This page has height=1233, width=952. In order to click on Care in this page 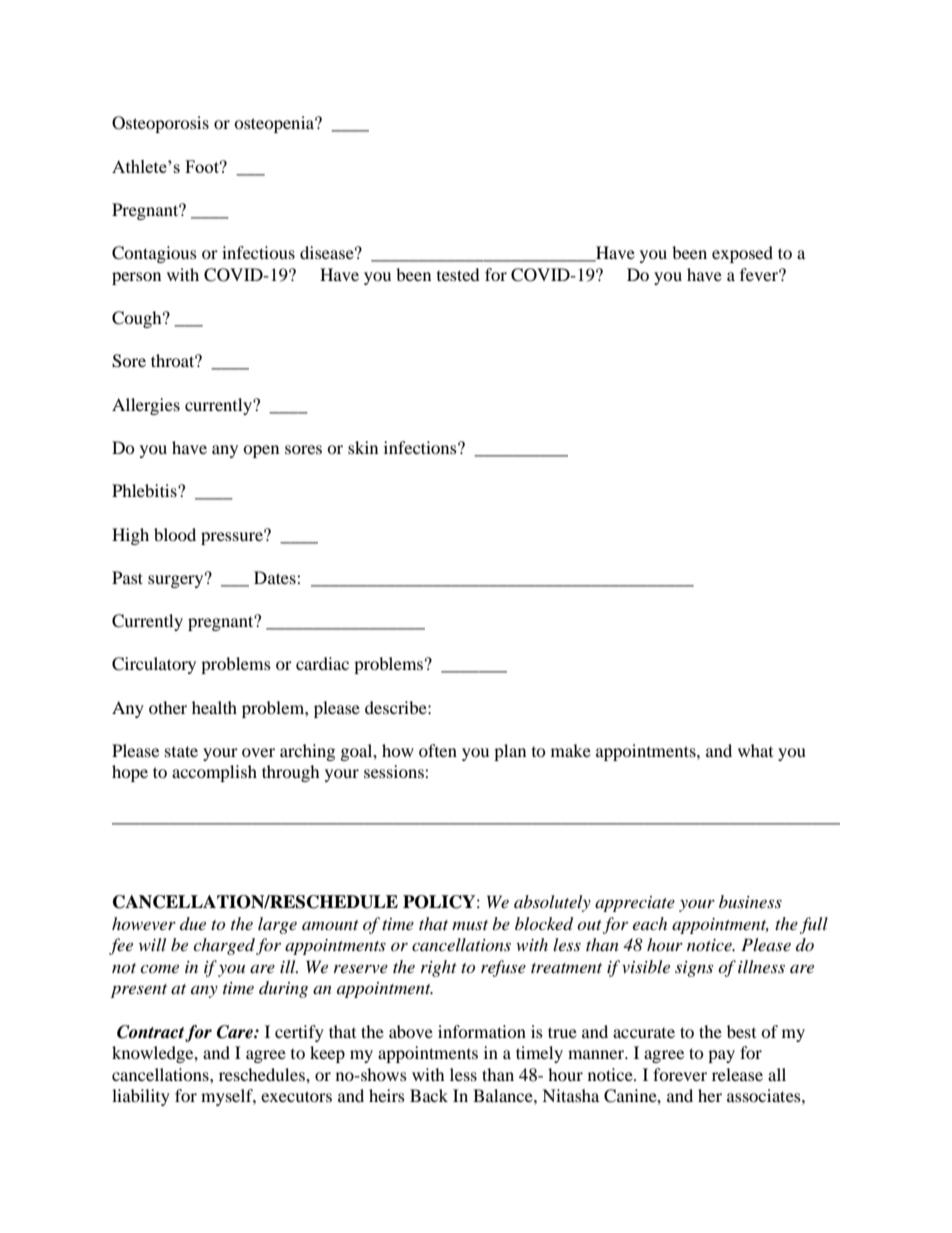, I will do `click(236, 1032)`.
